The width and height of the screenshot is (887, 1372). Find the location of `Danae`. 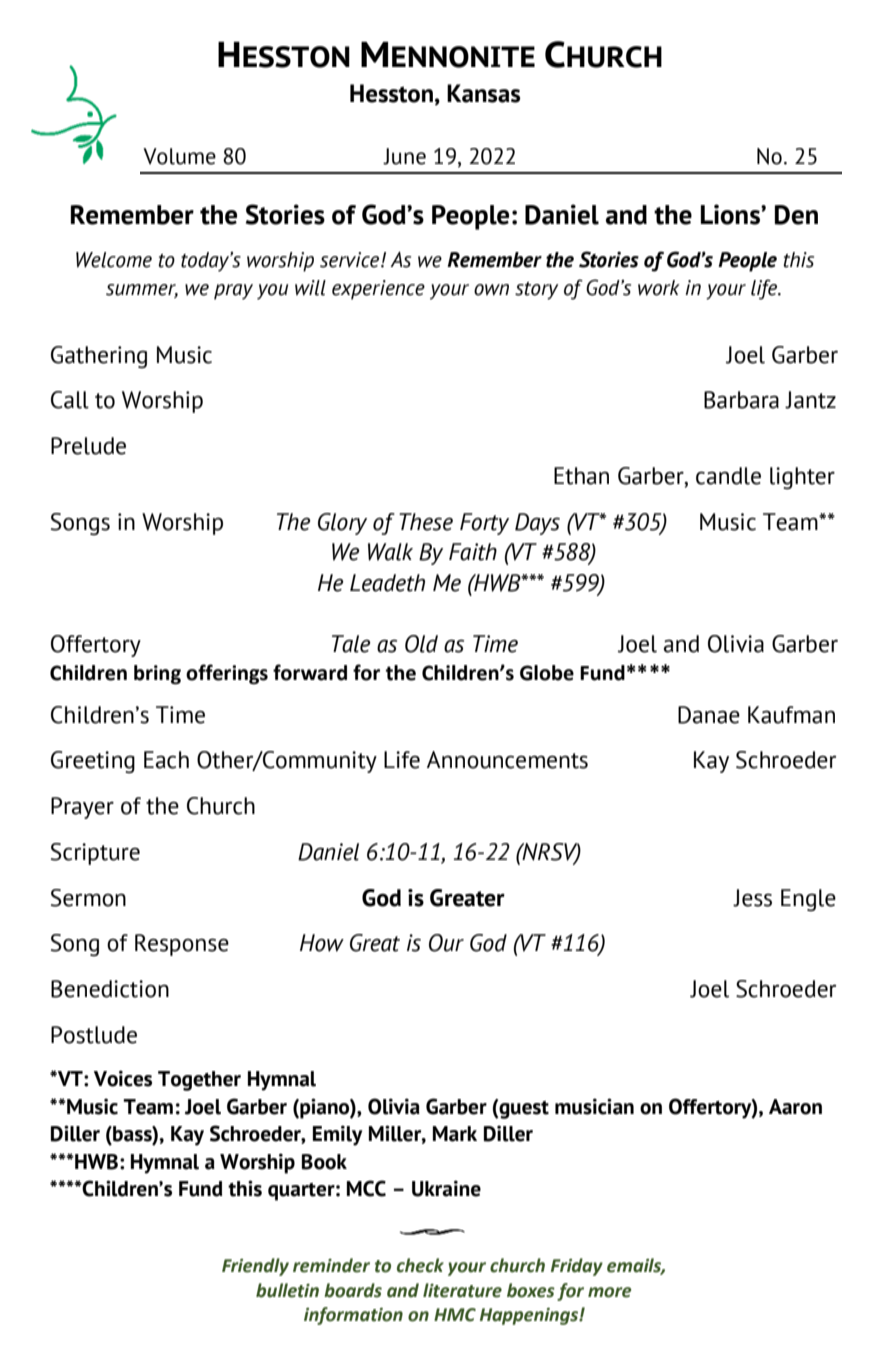

Danae is located at coordinates (709, 715).
